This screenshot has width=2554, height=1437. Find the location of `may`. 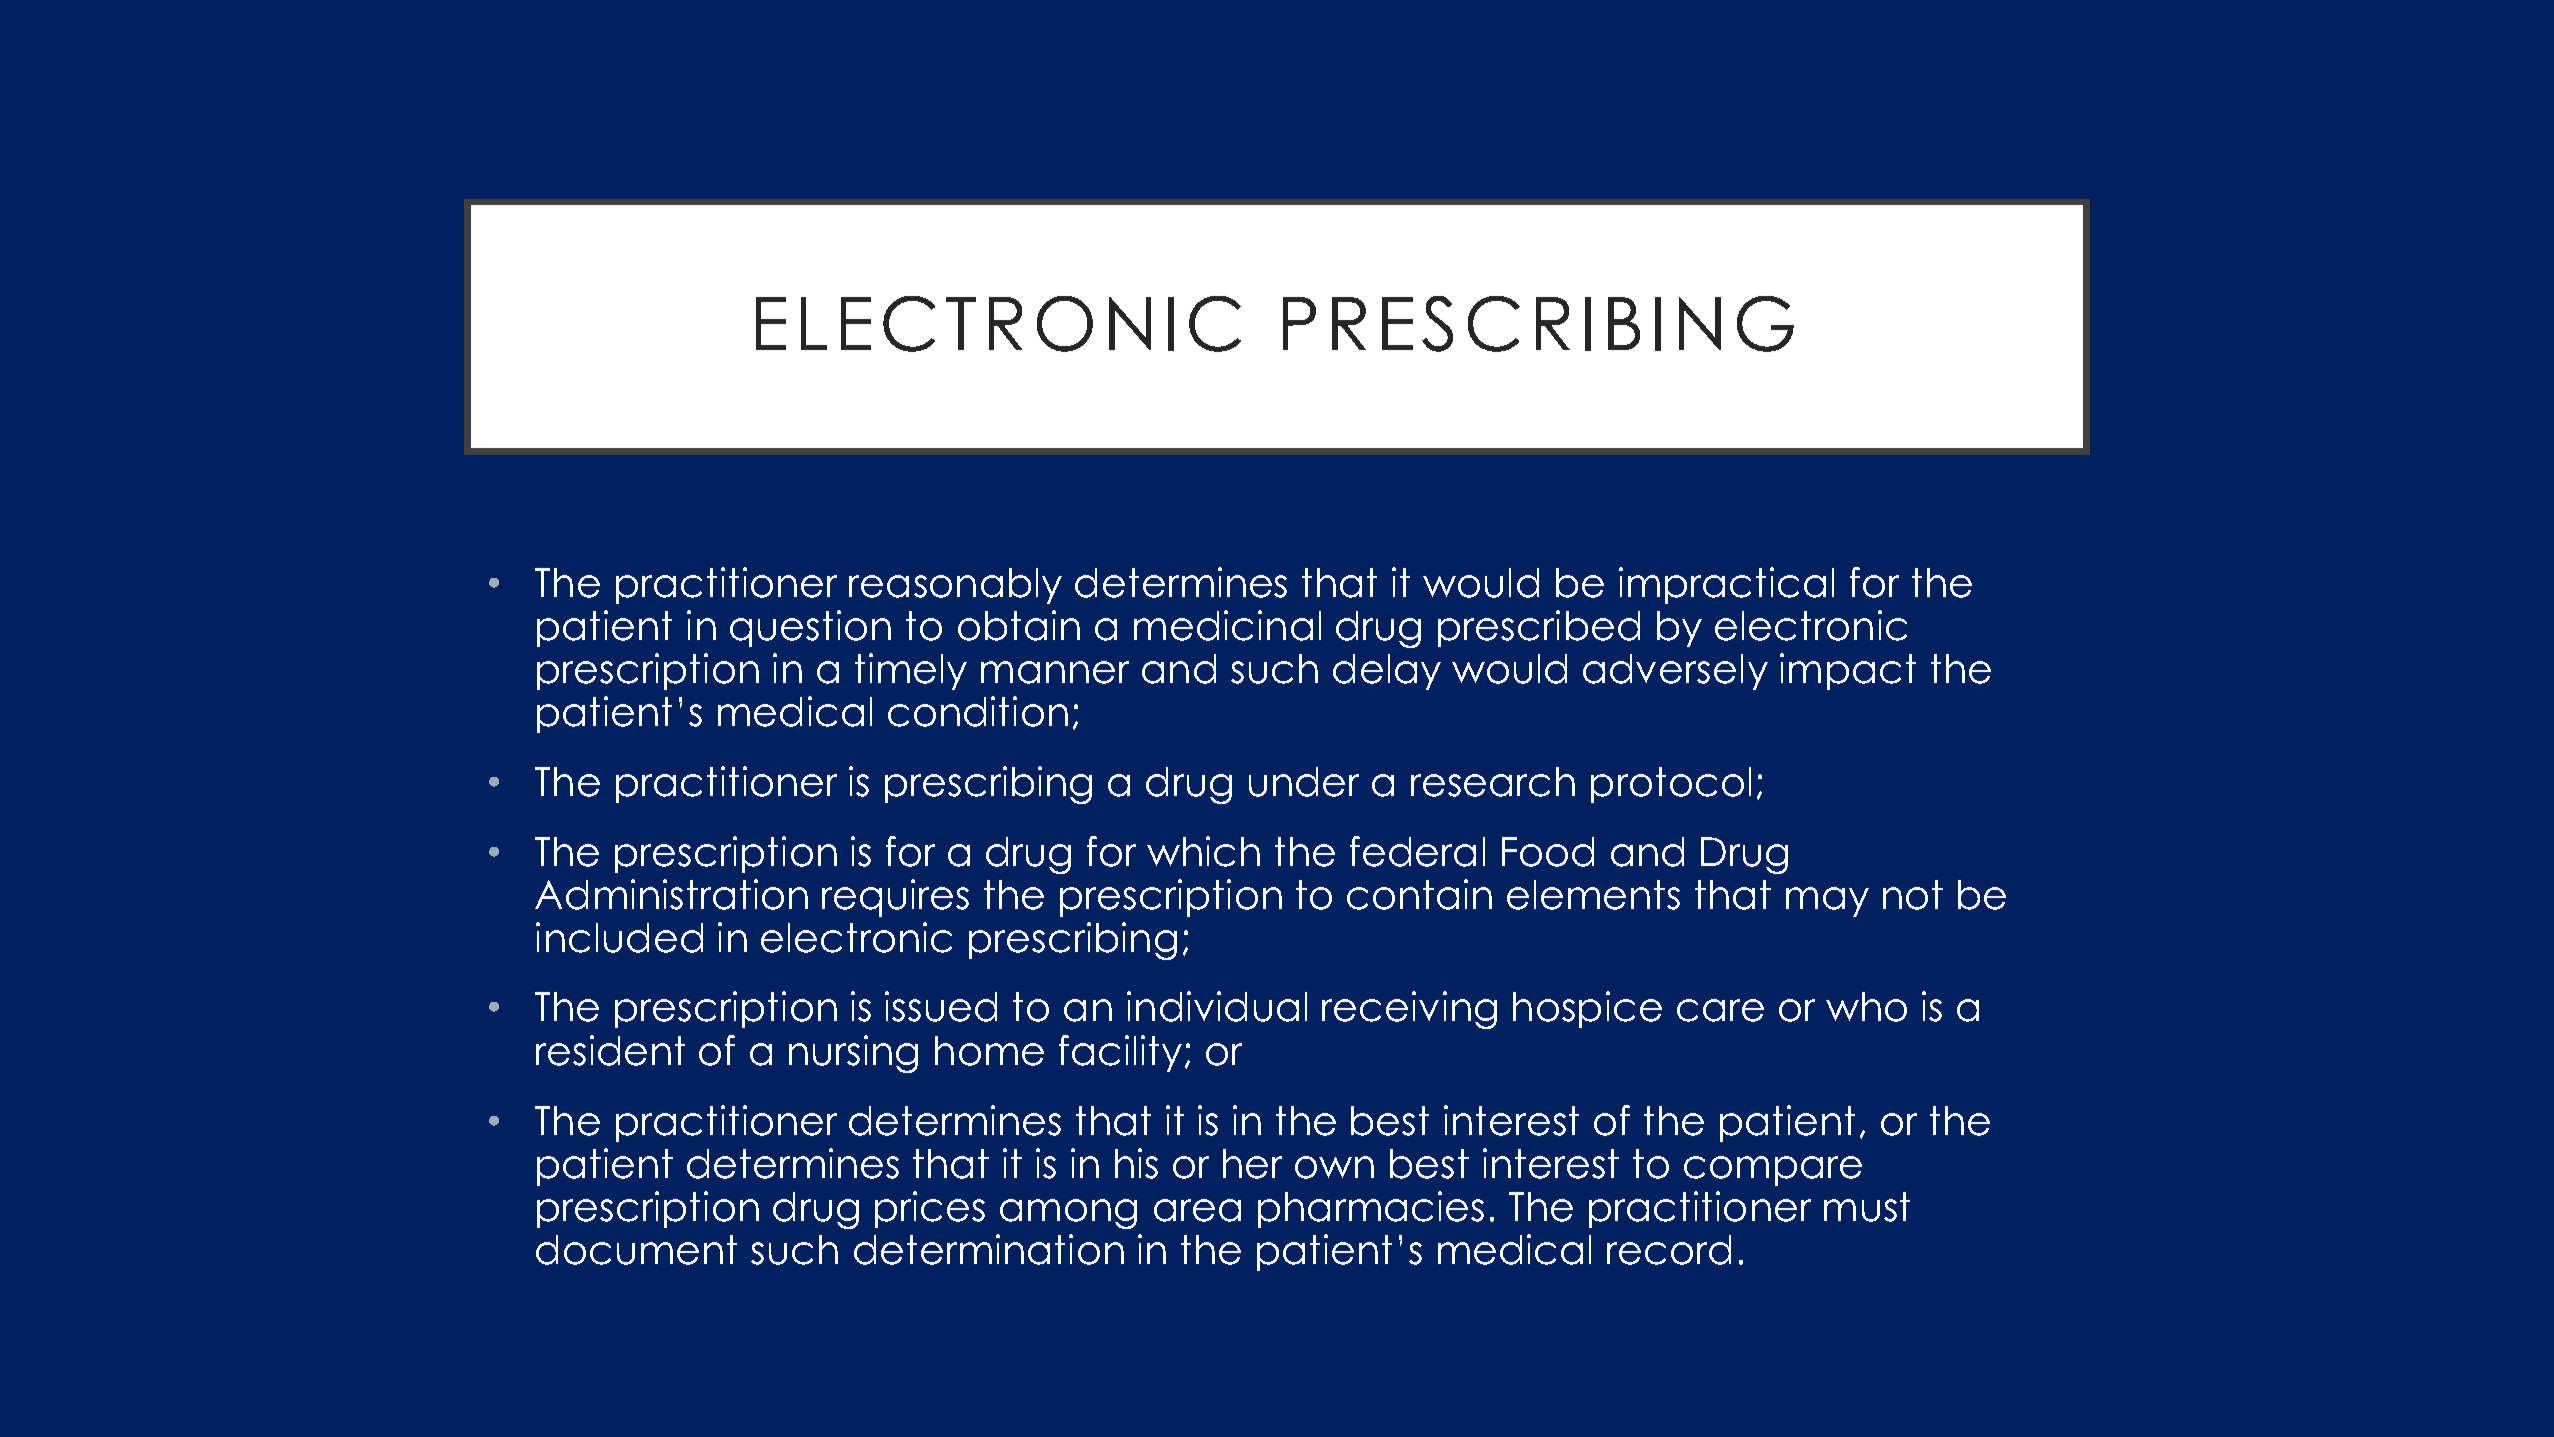

may is located at coordinates (1827, 902).
